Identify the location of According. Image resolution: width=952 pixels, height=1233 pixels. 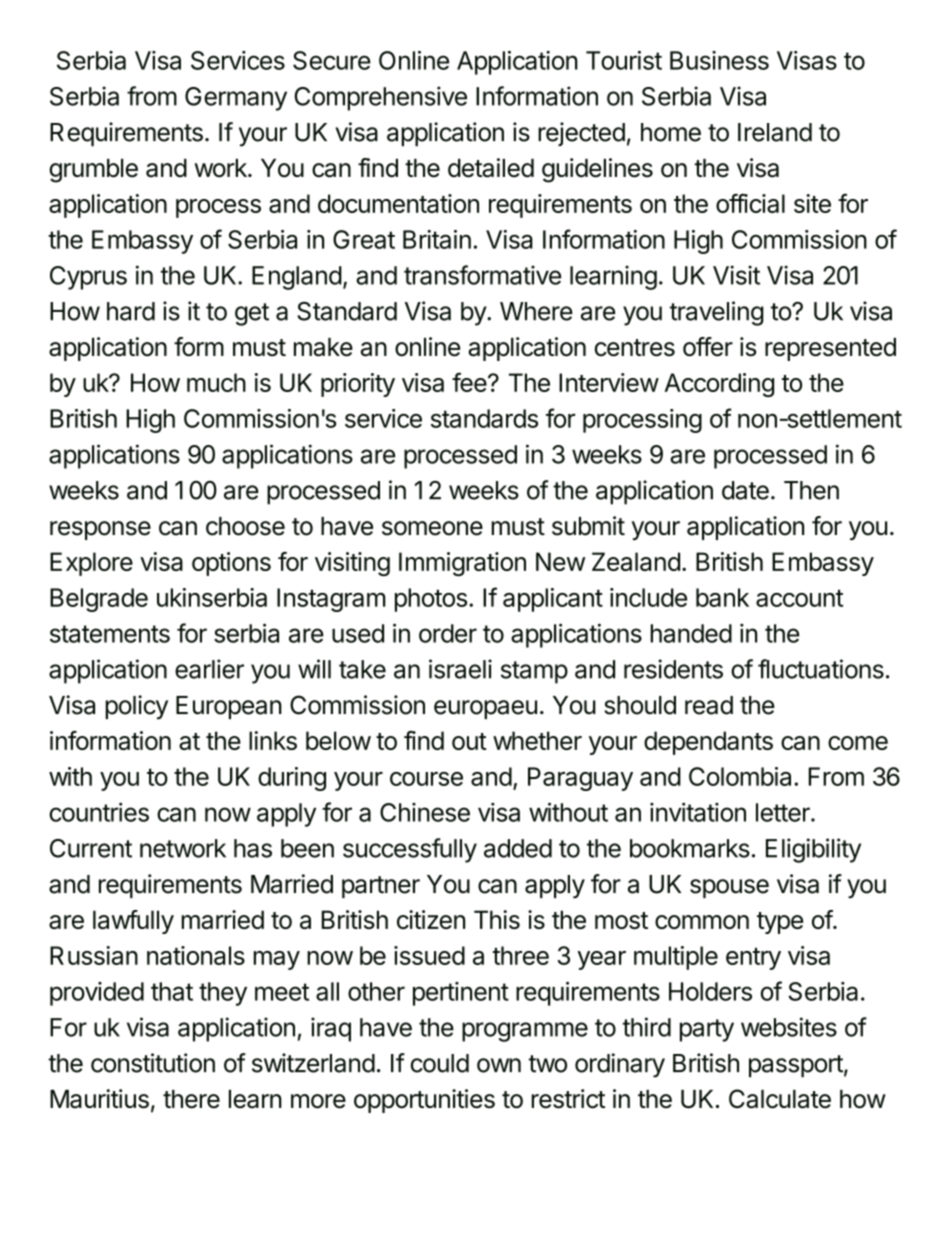
(719, 385).
